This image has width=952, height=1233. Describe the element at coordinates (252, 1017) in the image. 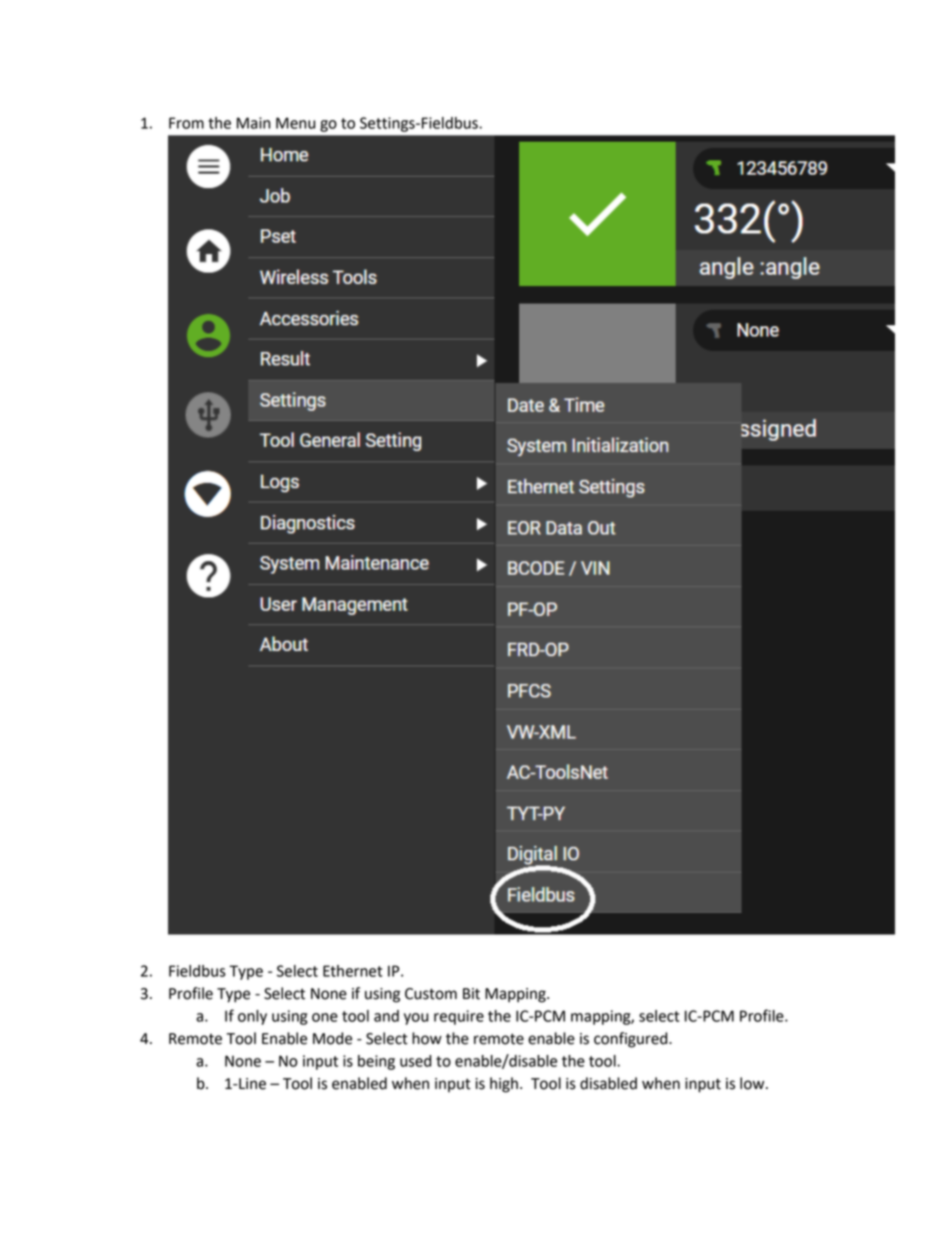

I see `only` at that location.
